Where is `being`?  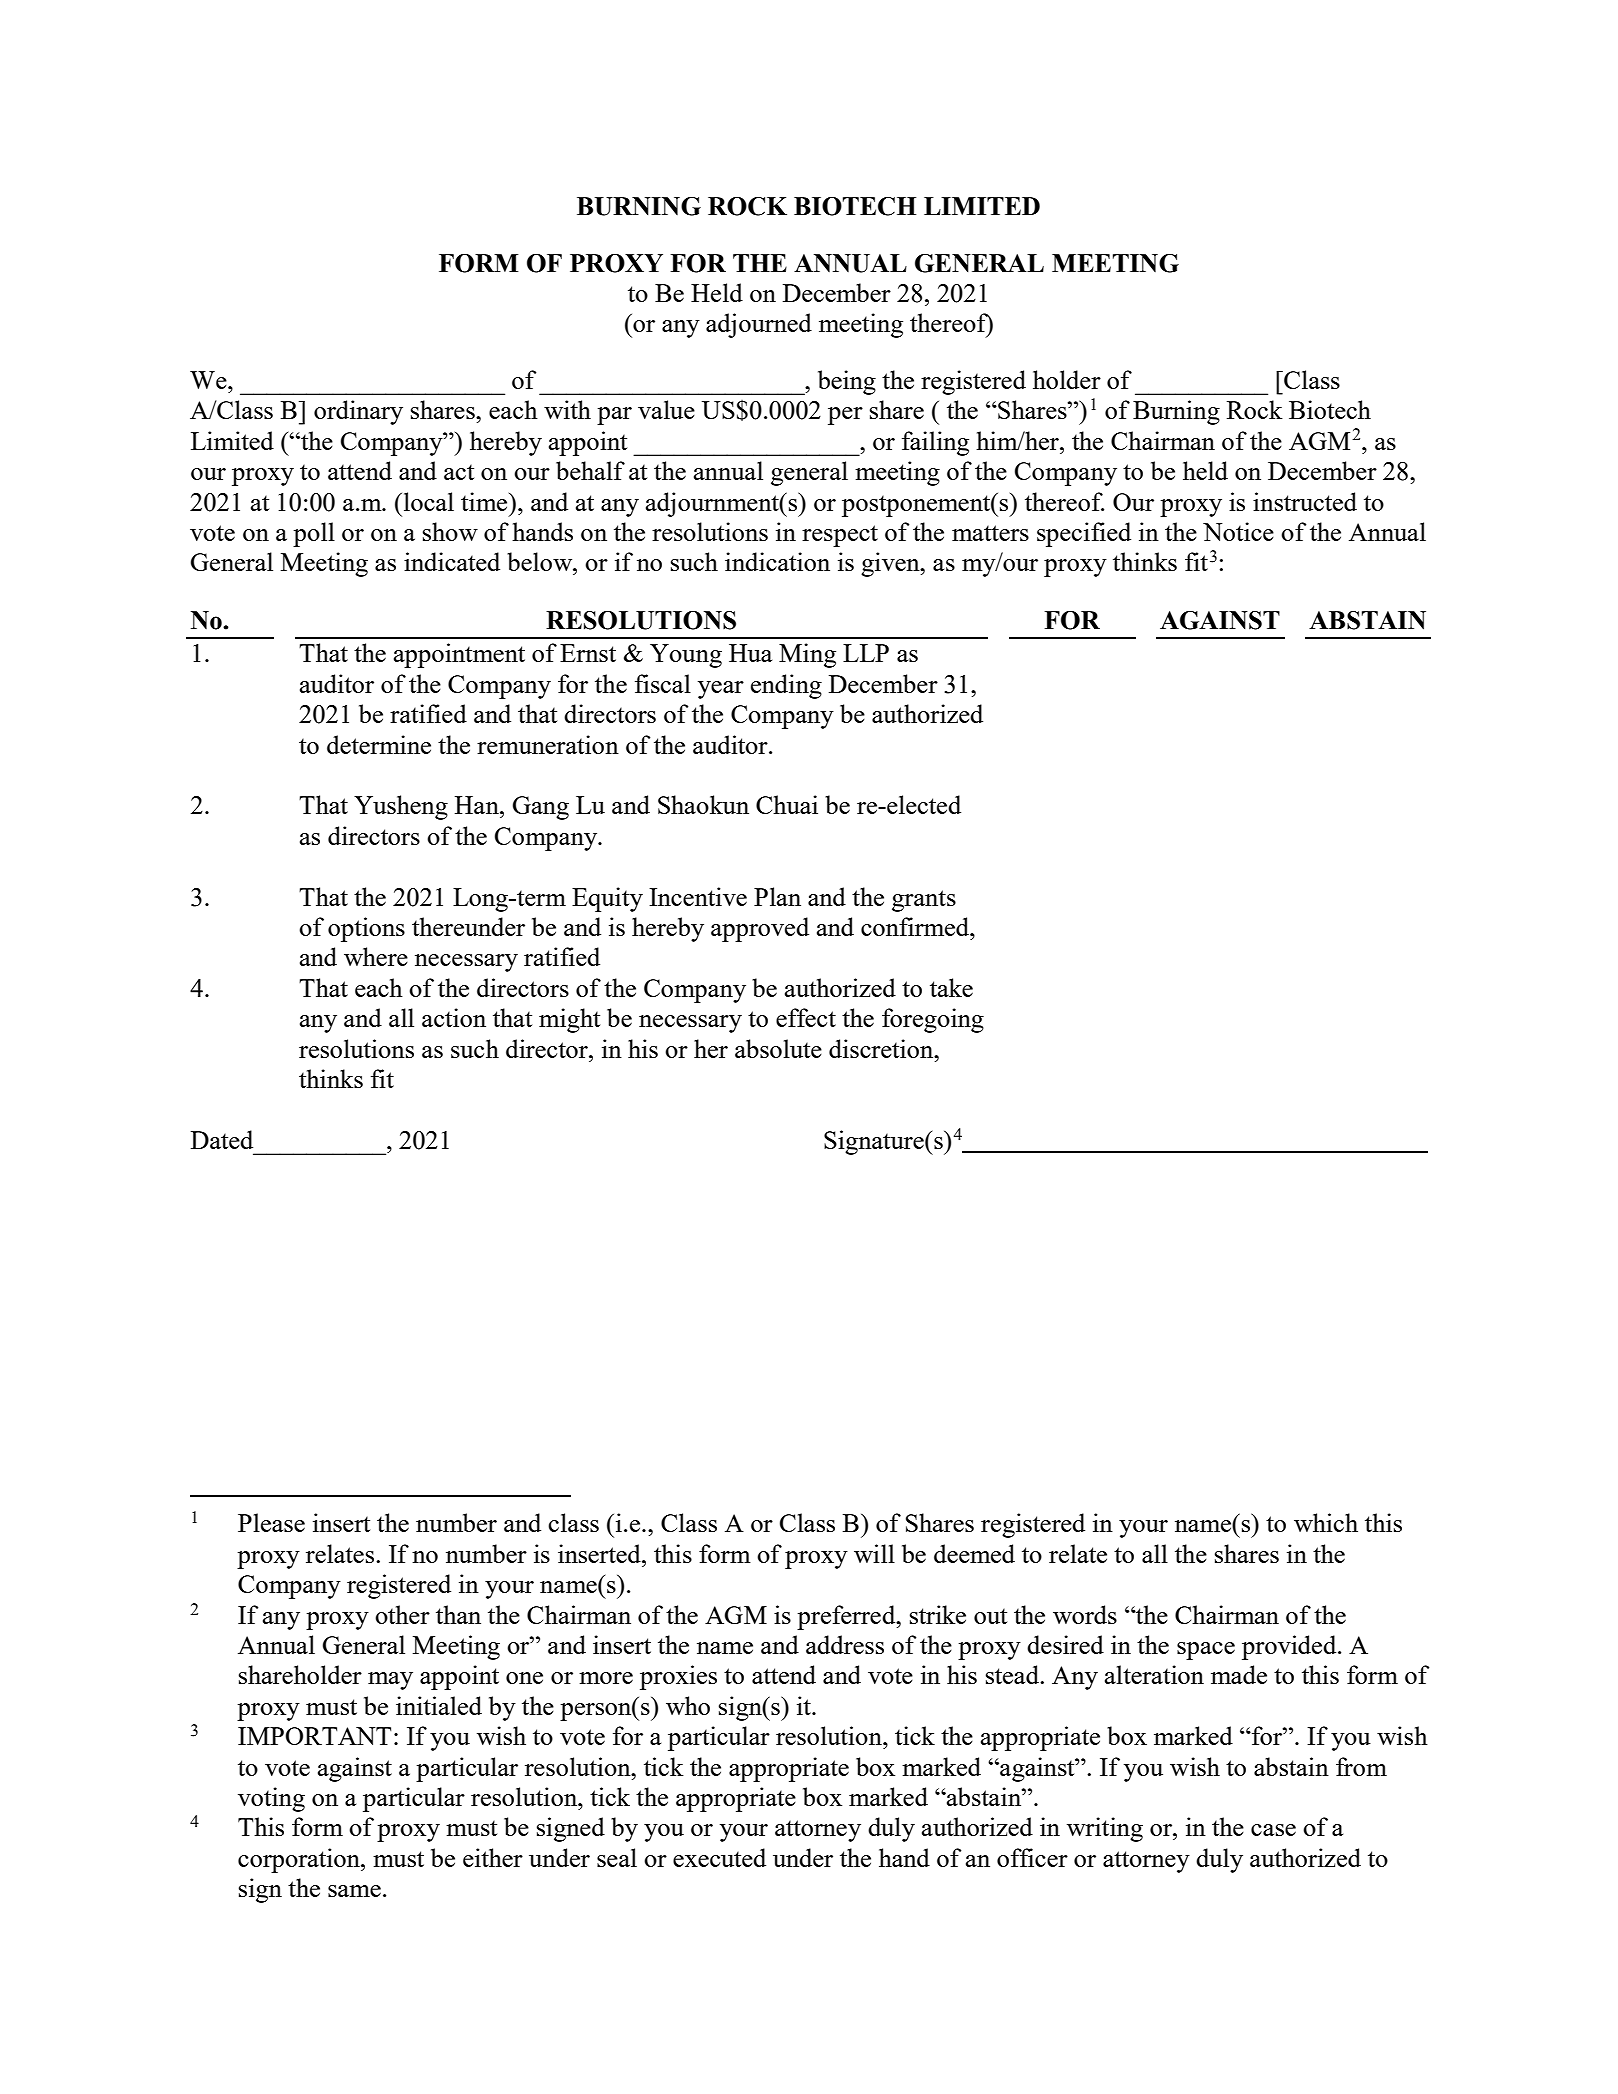
being is located at coordinates (847, 382).
